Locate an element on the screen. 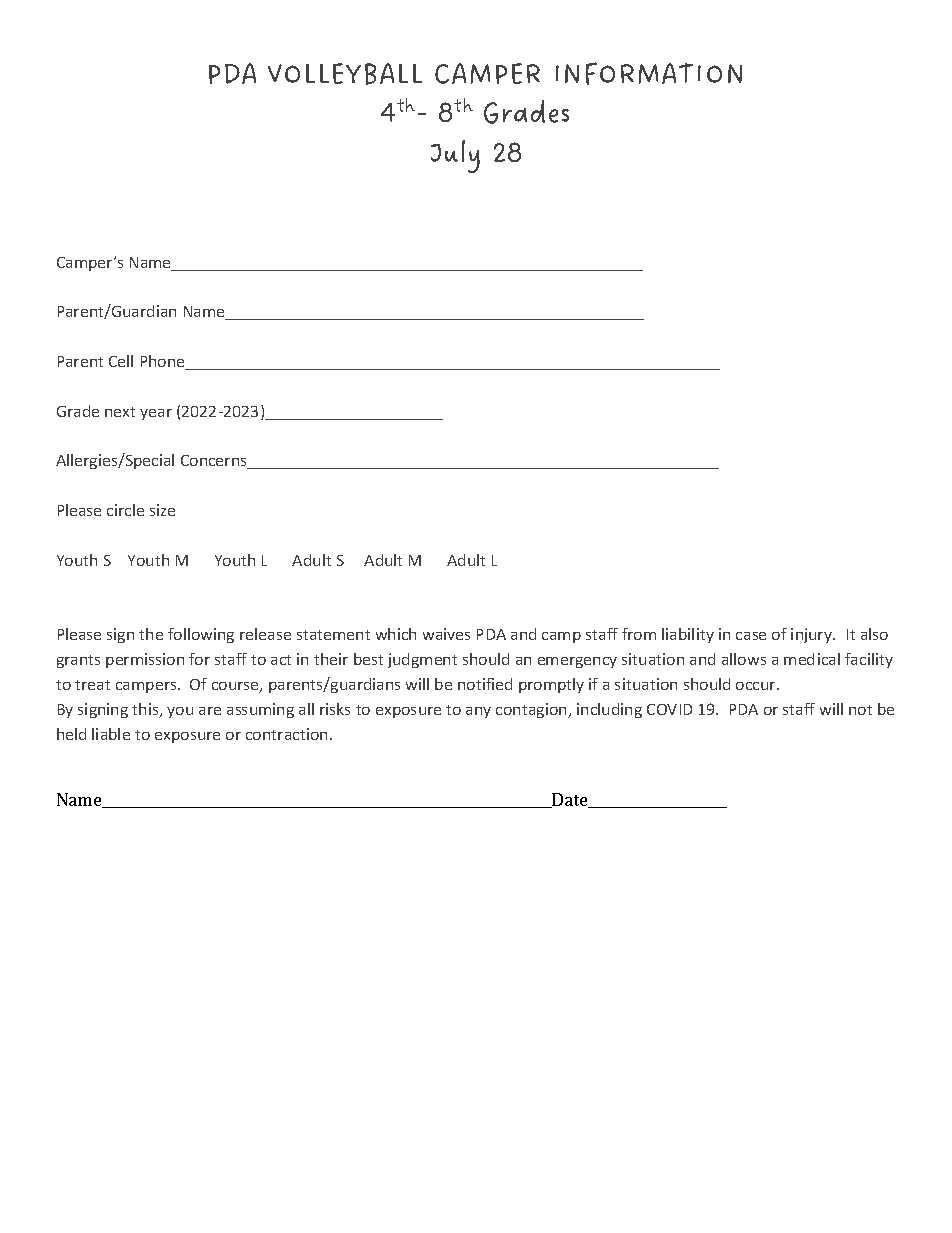 This screenshot has height=1233, width=952. INFORMATION is located at coordinates (649, 73).
